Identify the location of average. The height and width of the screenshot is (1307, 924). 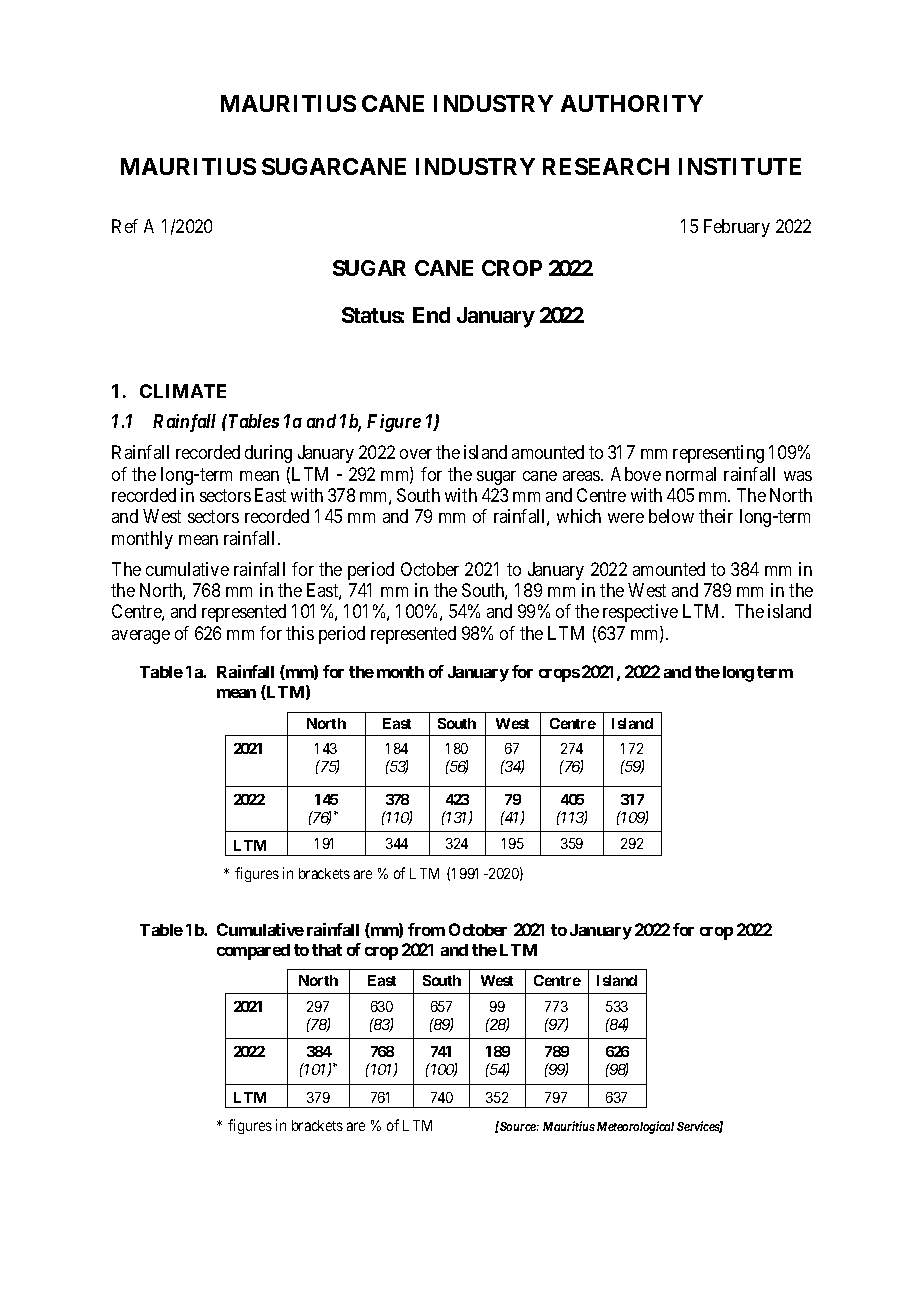
(141, 637).
